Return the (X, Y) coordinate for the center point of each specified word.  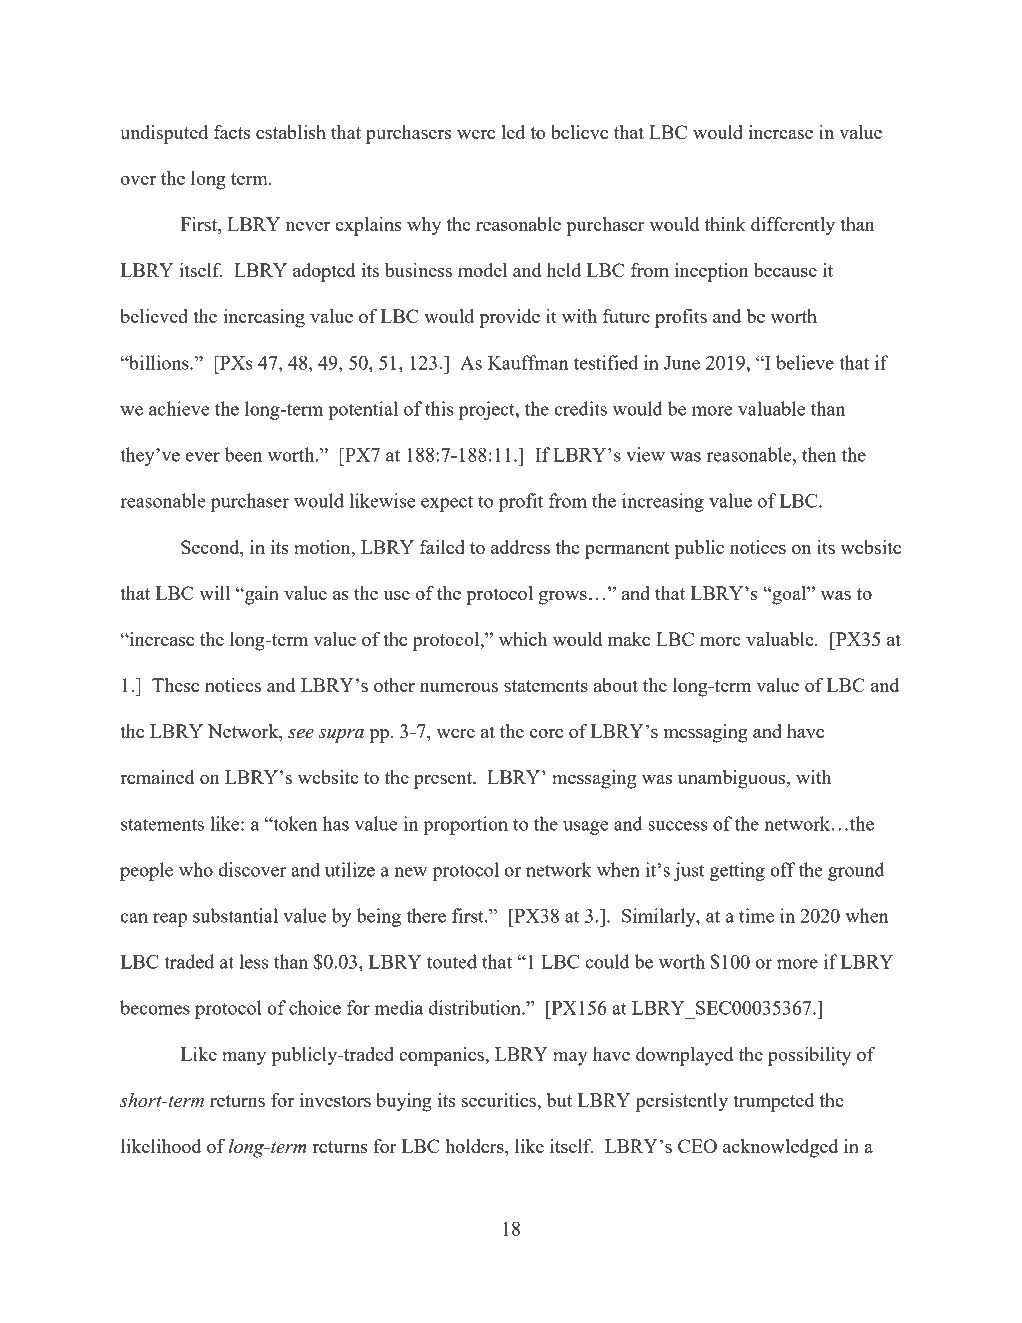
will (214, 593)
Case (217, 31)
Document (470, 31)
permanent (627, 550)
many (244, 1059)
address (520, 547)
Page (727, 32)
